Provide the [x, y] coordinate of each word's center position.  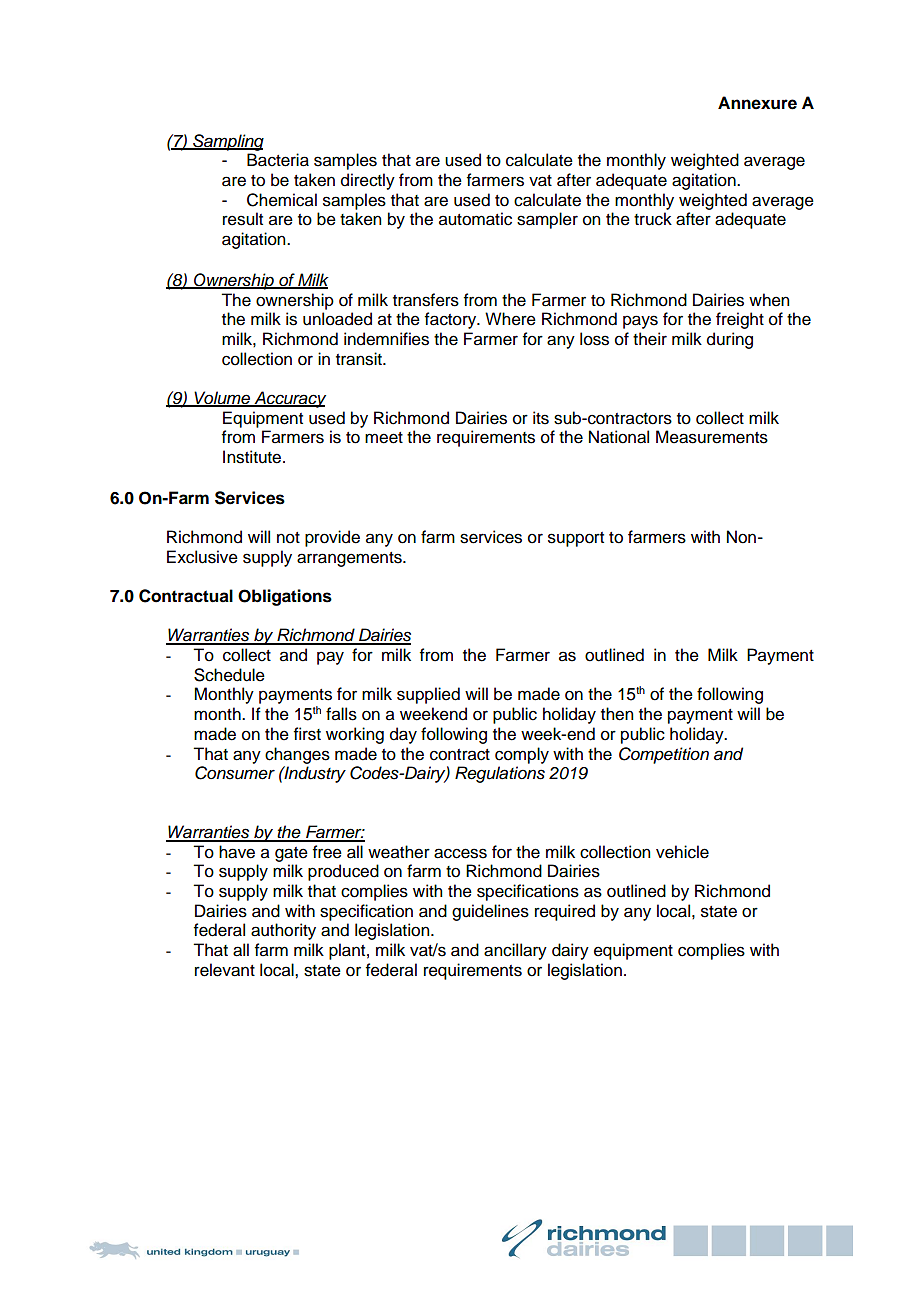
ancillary [515, 951]
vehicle [682, 852]
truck [653, 219]
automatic [475, 219]
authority [283, 931]
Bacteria [278, 160]
